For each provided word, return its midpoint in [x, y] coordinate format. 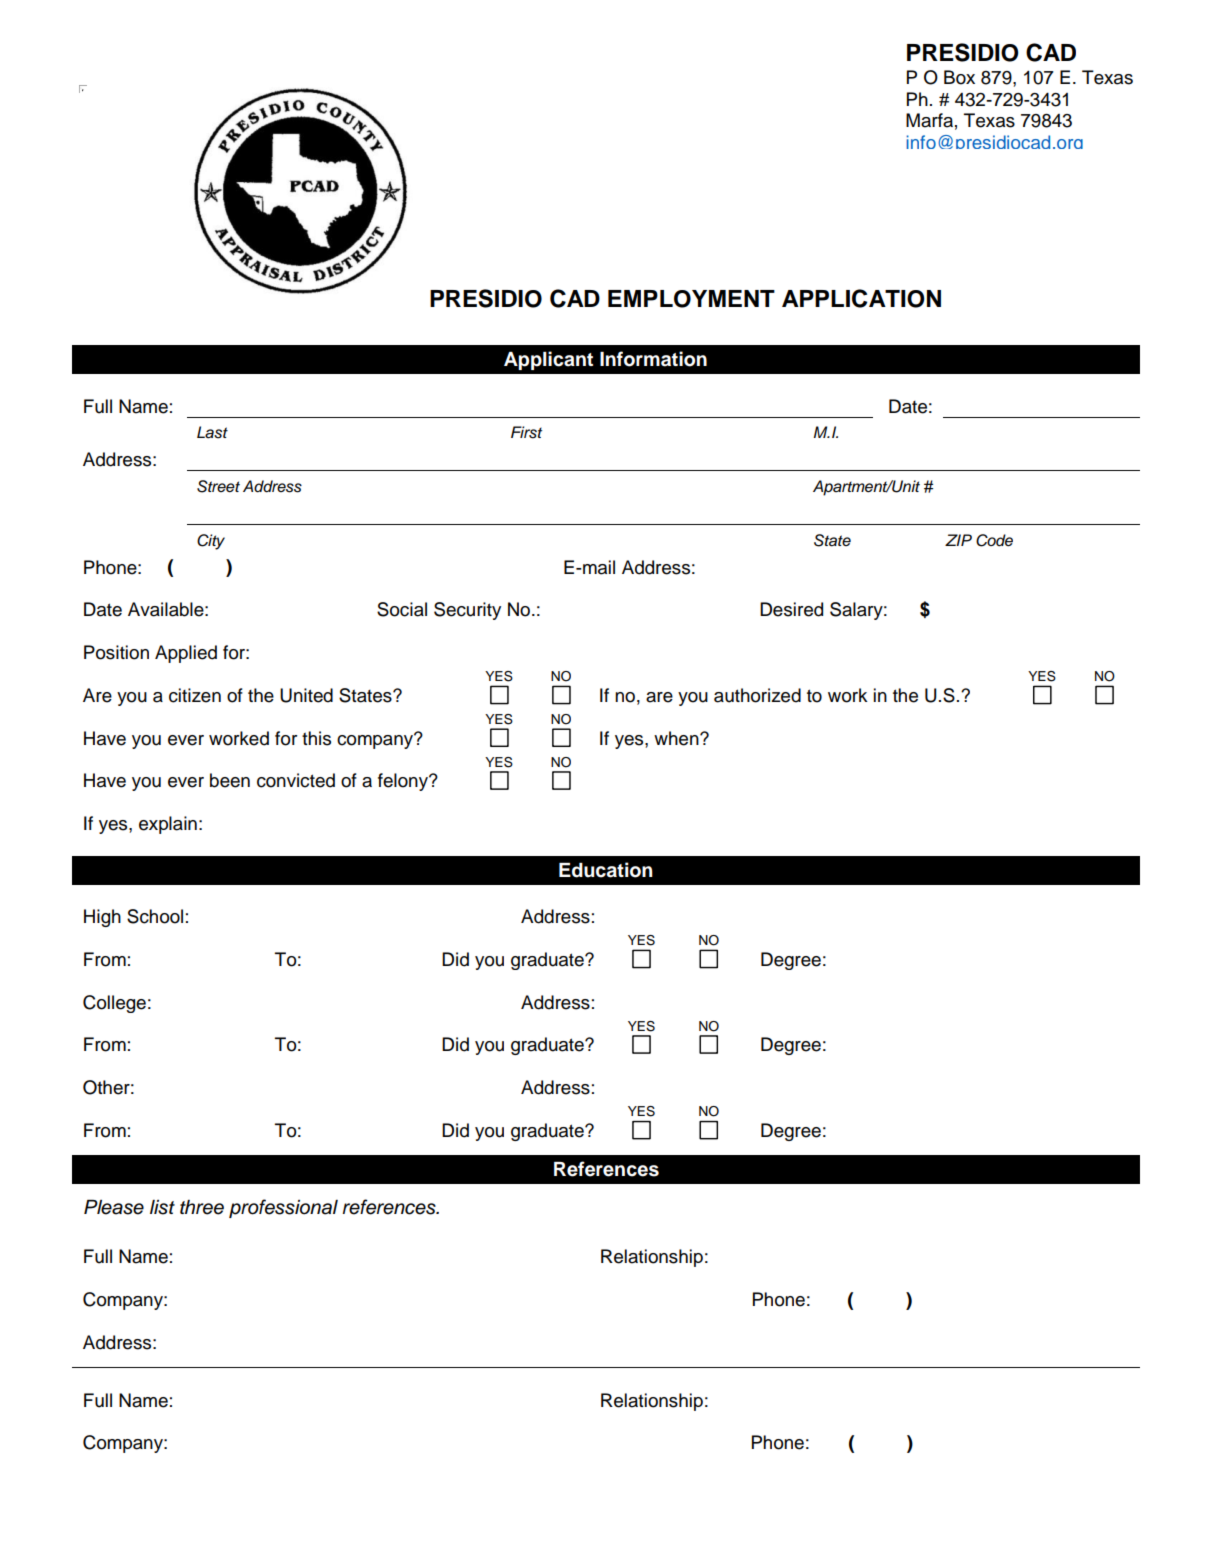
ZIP [958, 540]
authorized [757, 695]
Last [212, 432]
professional [283, 1208]
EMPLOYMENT [691, 299]
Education [606, 870]
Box [959, 77]
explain [168, 825]
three [202, 1207]
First [526, 432]
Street [218, 486]
